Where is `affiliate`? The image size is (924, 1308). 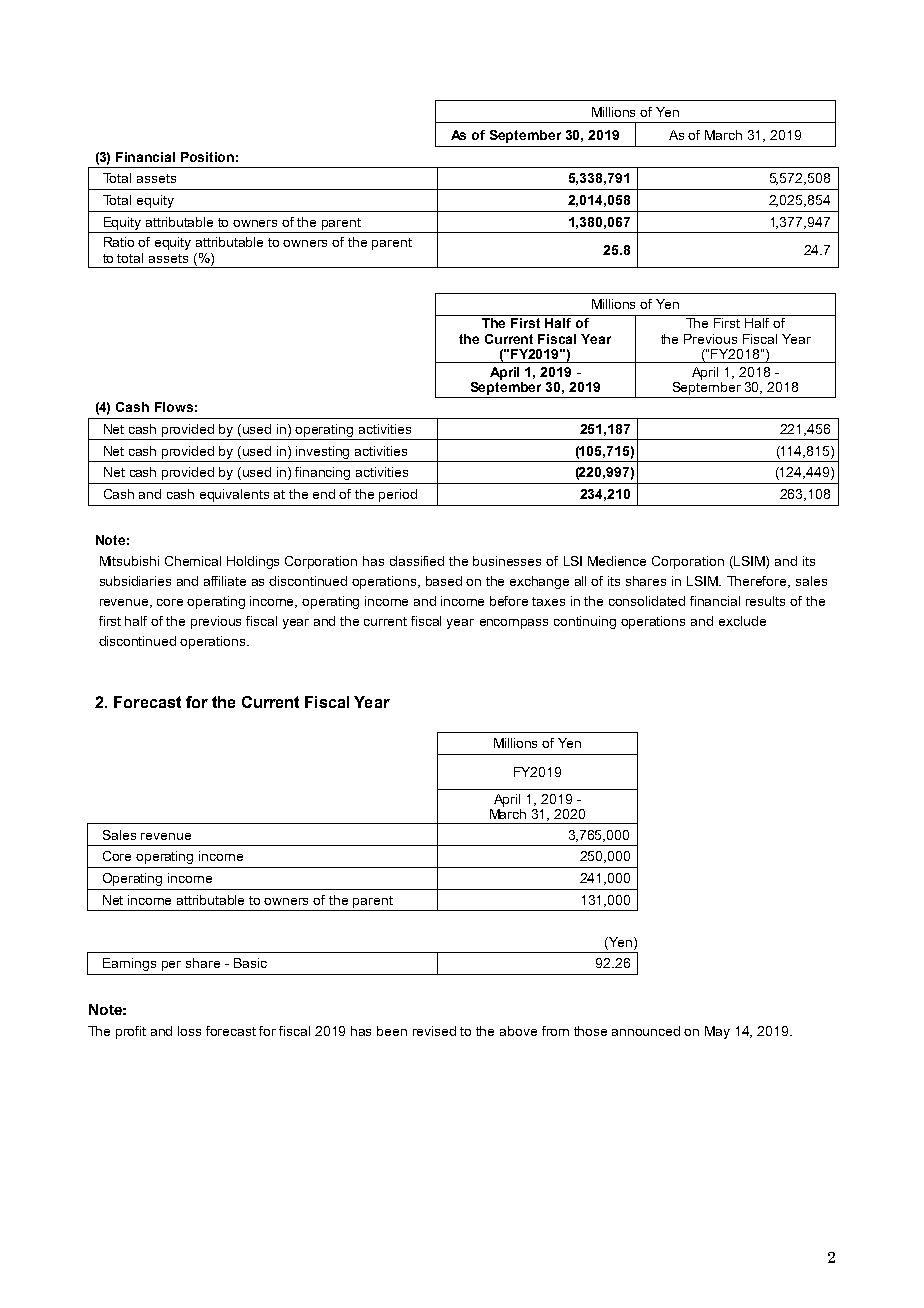
affiliate is located at coordinates (225, 581).
